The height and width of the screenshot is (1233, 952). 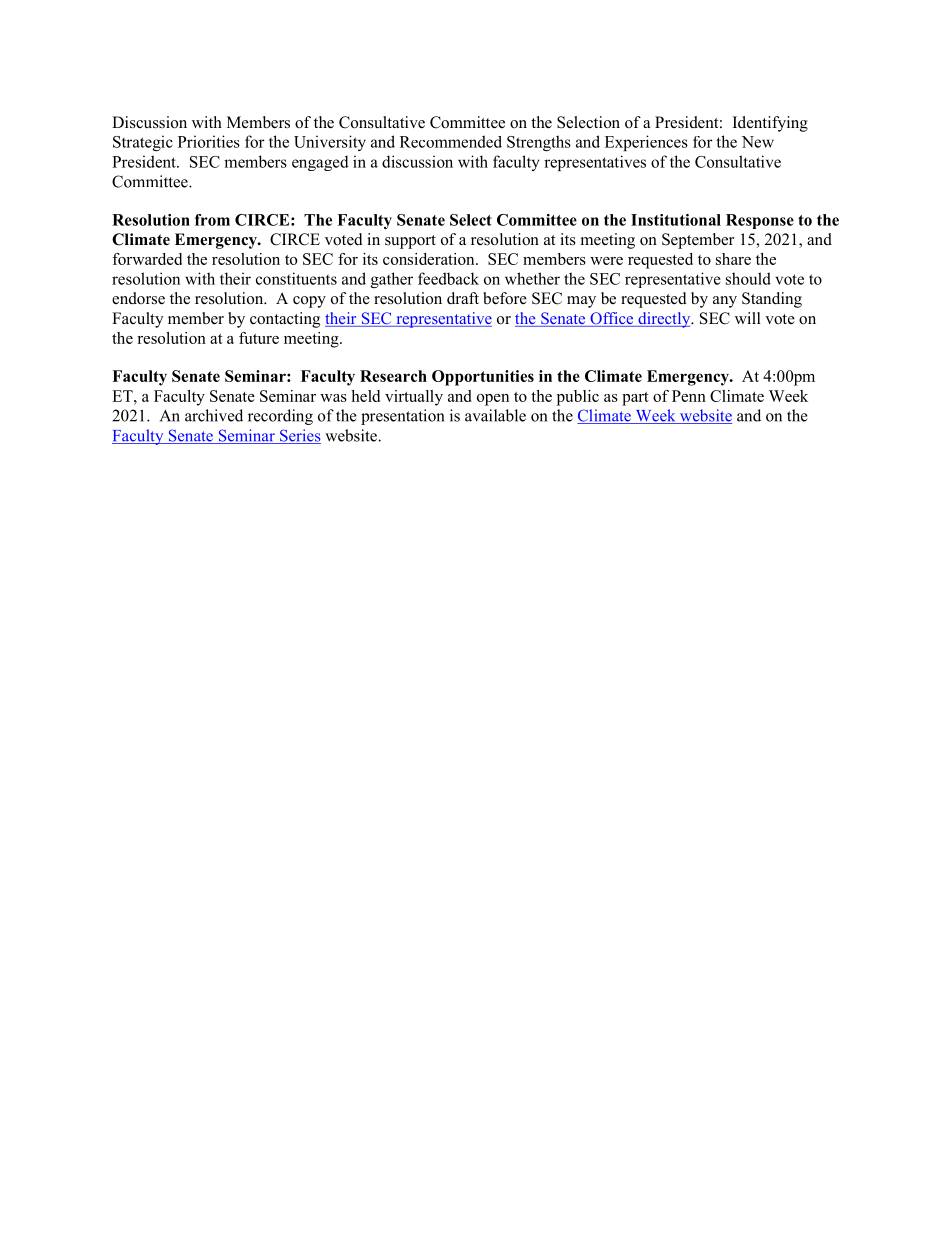 I want to click on draft, so click(x=463, y=298).
